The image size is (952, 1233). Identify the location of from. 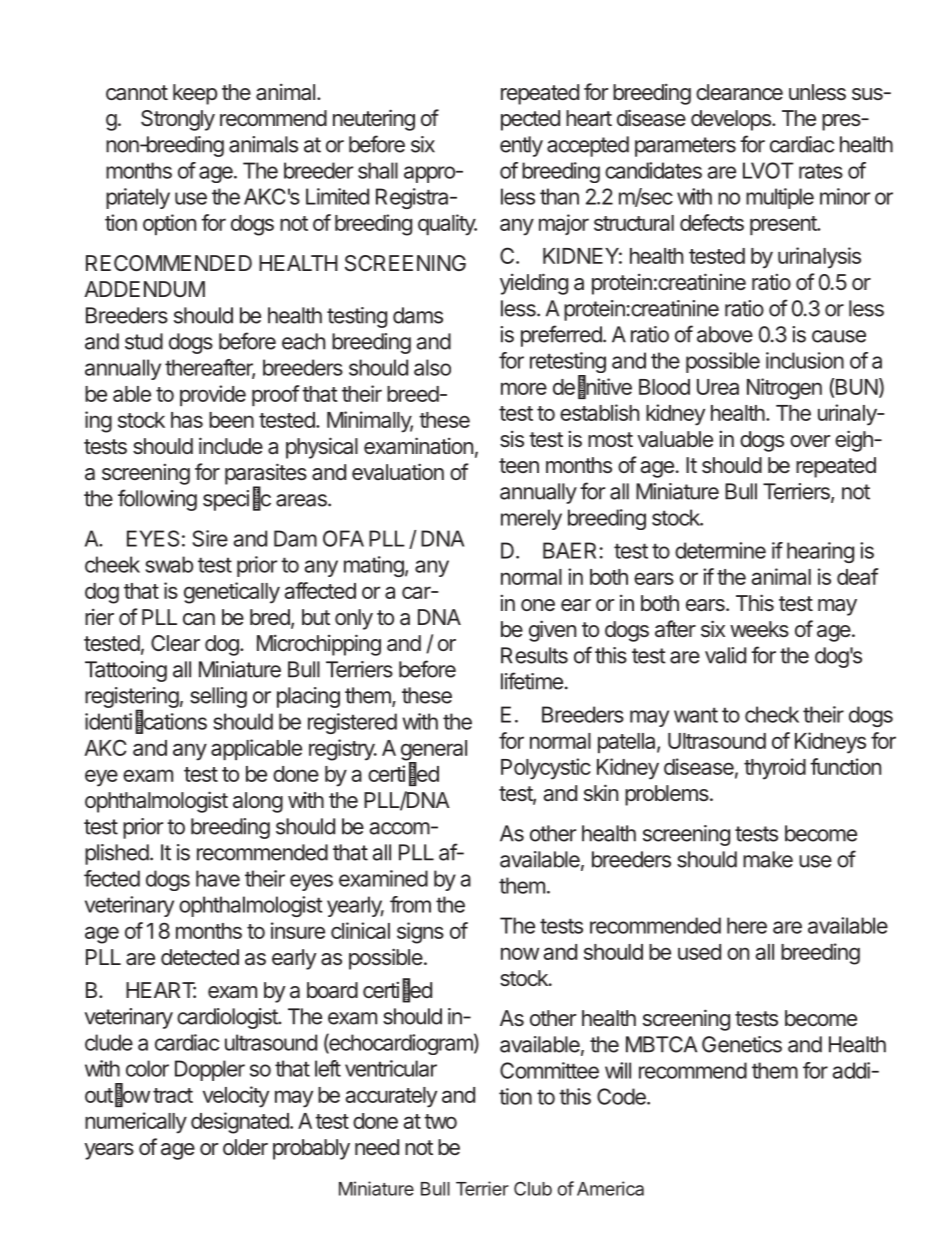
(410, 904).
